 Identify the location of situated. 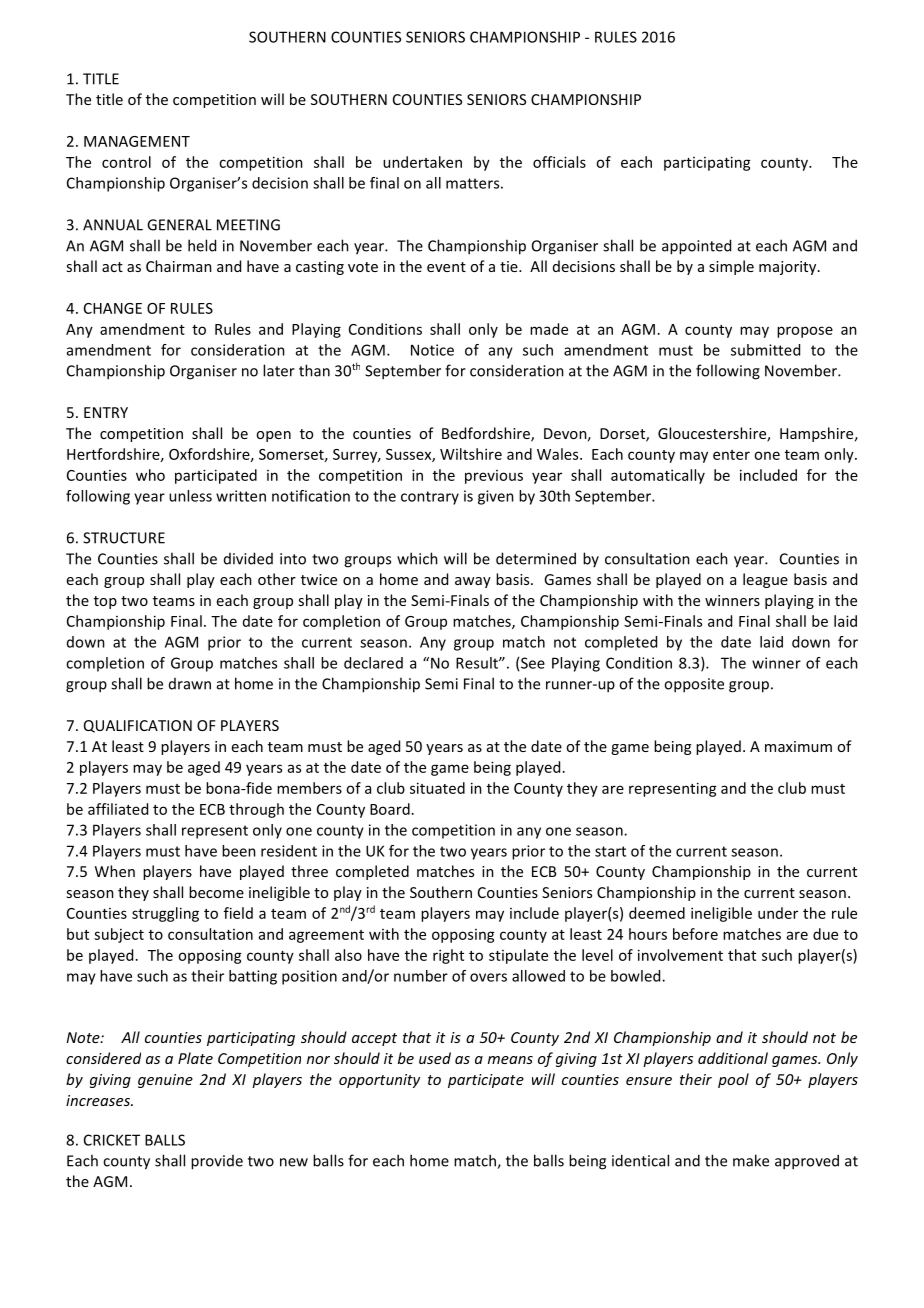
(437, 788).
